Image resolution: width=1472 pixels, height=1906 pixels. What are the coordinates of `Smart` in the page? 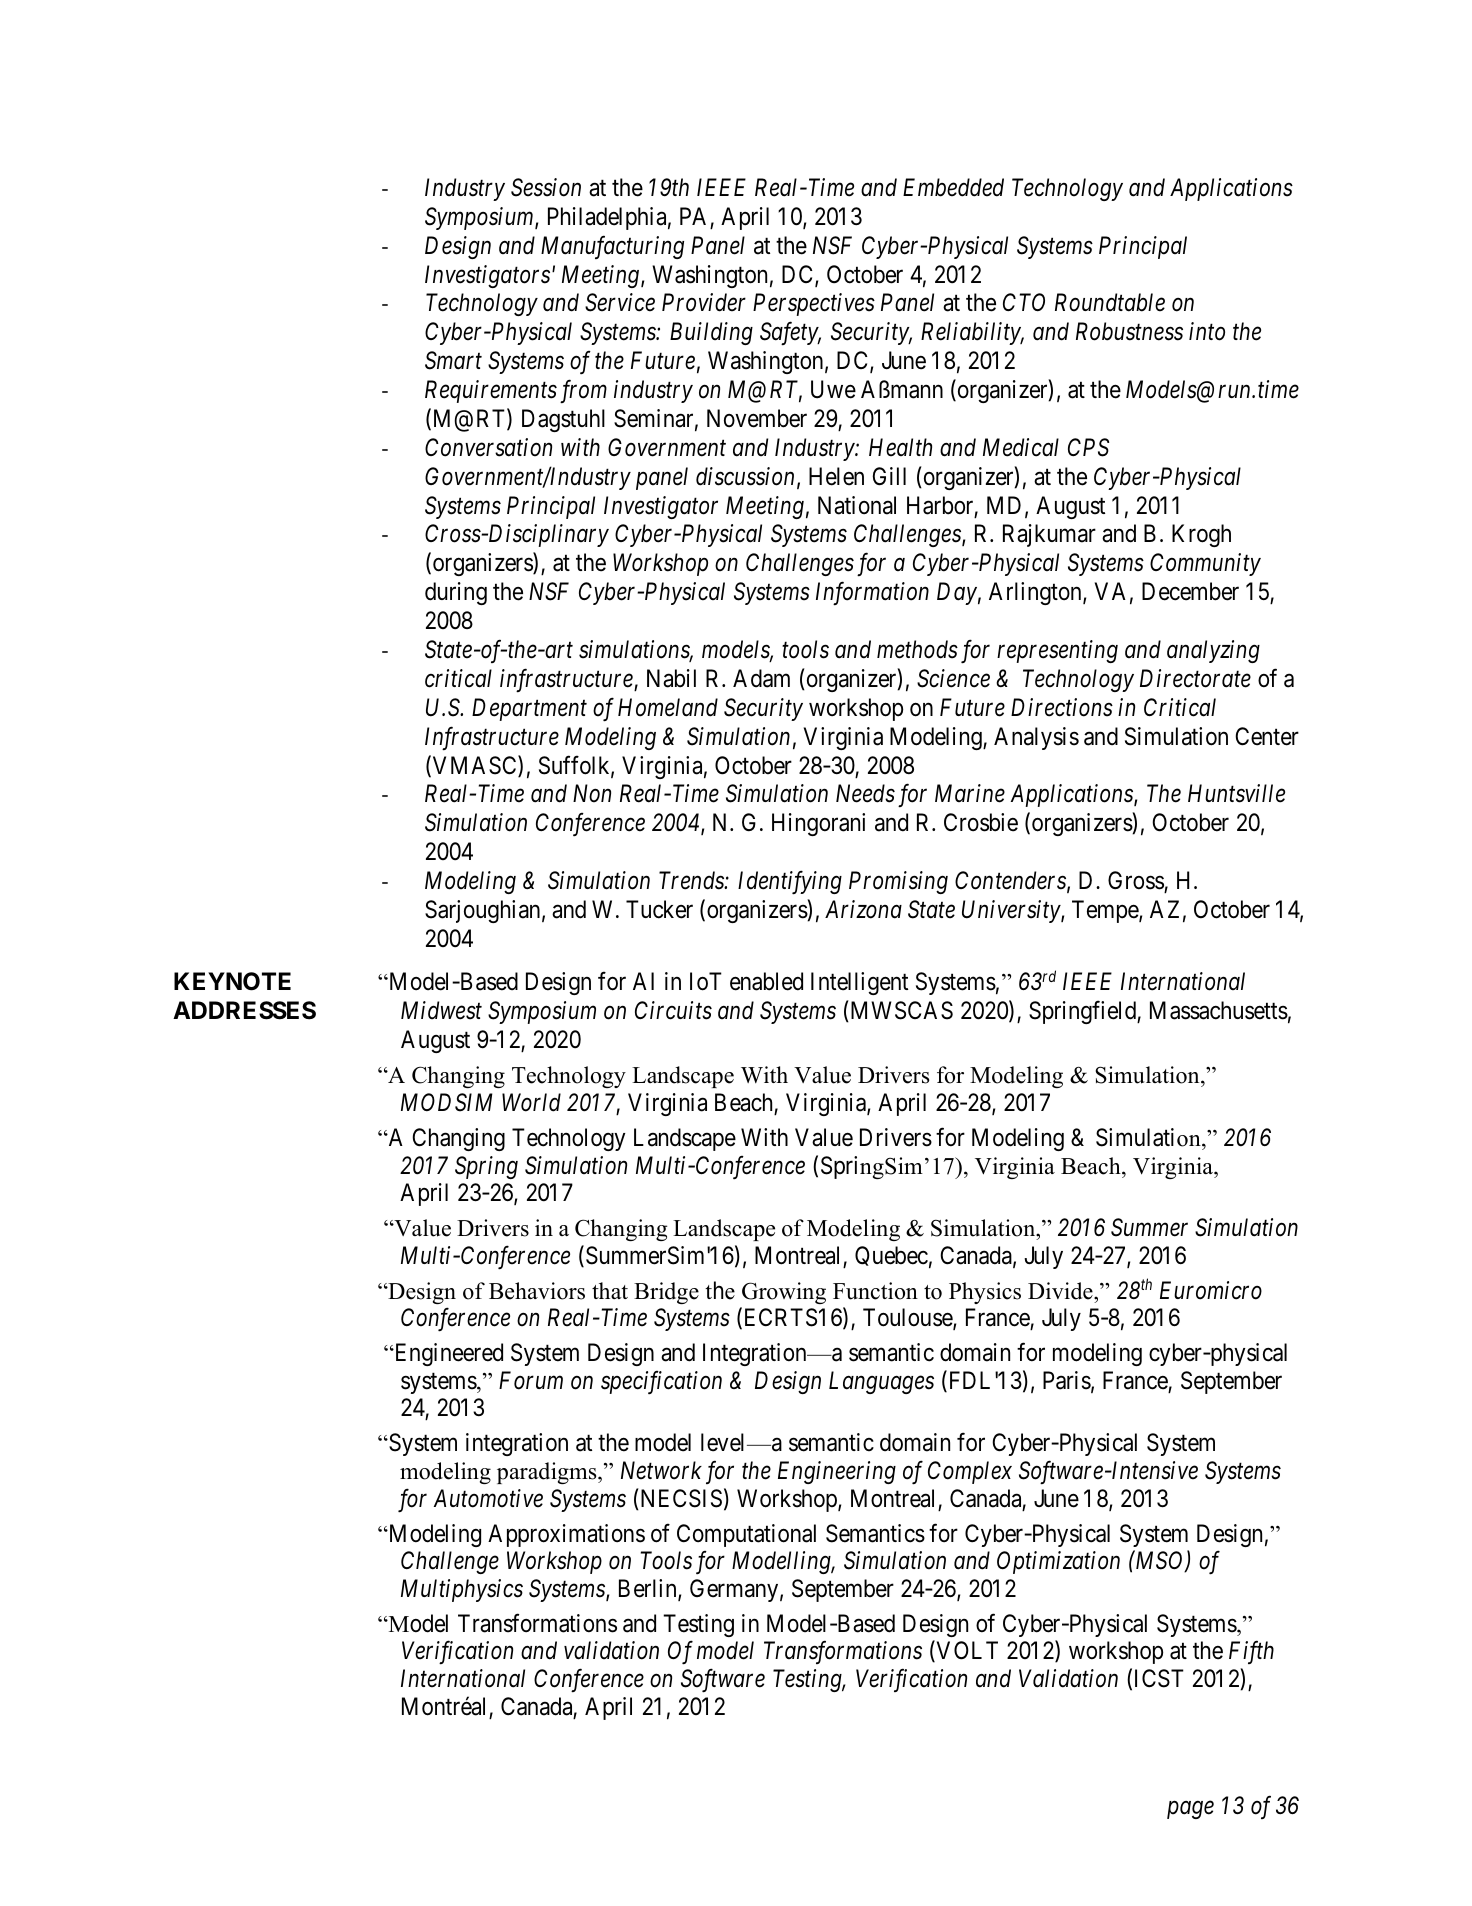 It's located at (453, 360).
